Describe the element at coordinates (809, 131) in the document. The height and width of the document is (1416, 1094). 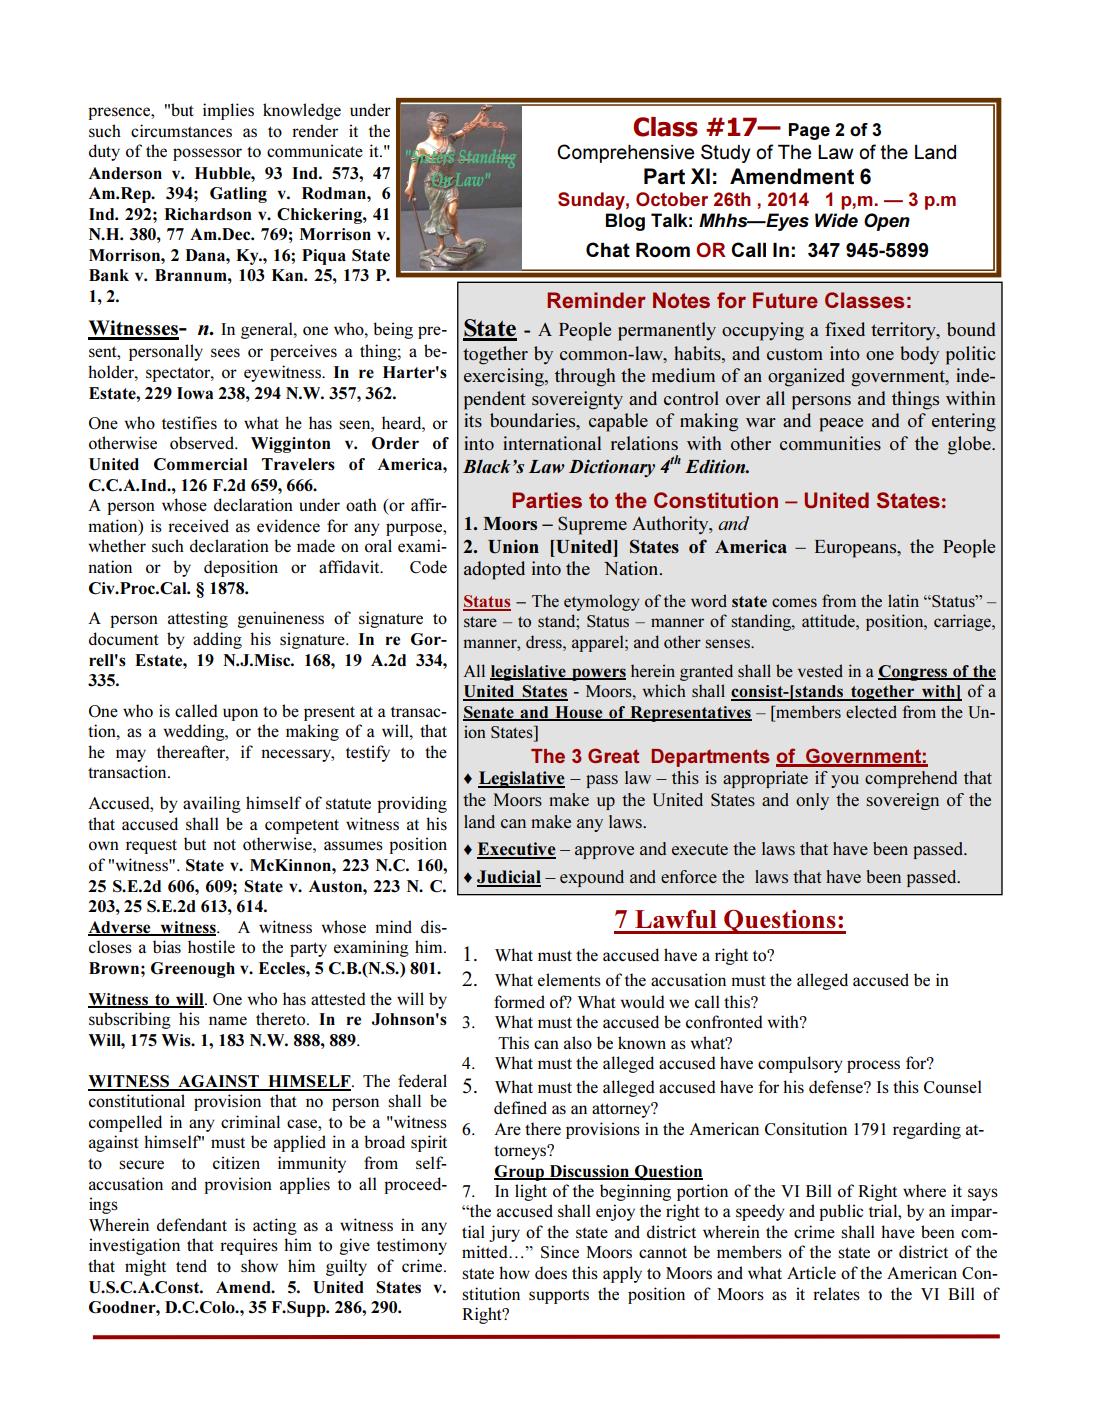
I see `Page` at that location.
